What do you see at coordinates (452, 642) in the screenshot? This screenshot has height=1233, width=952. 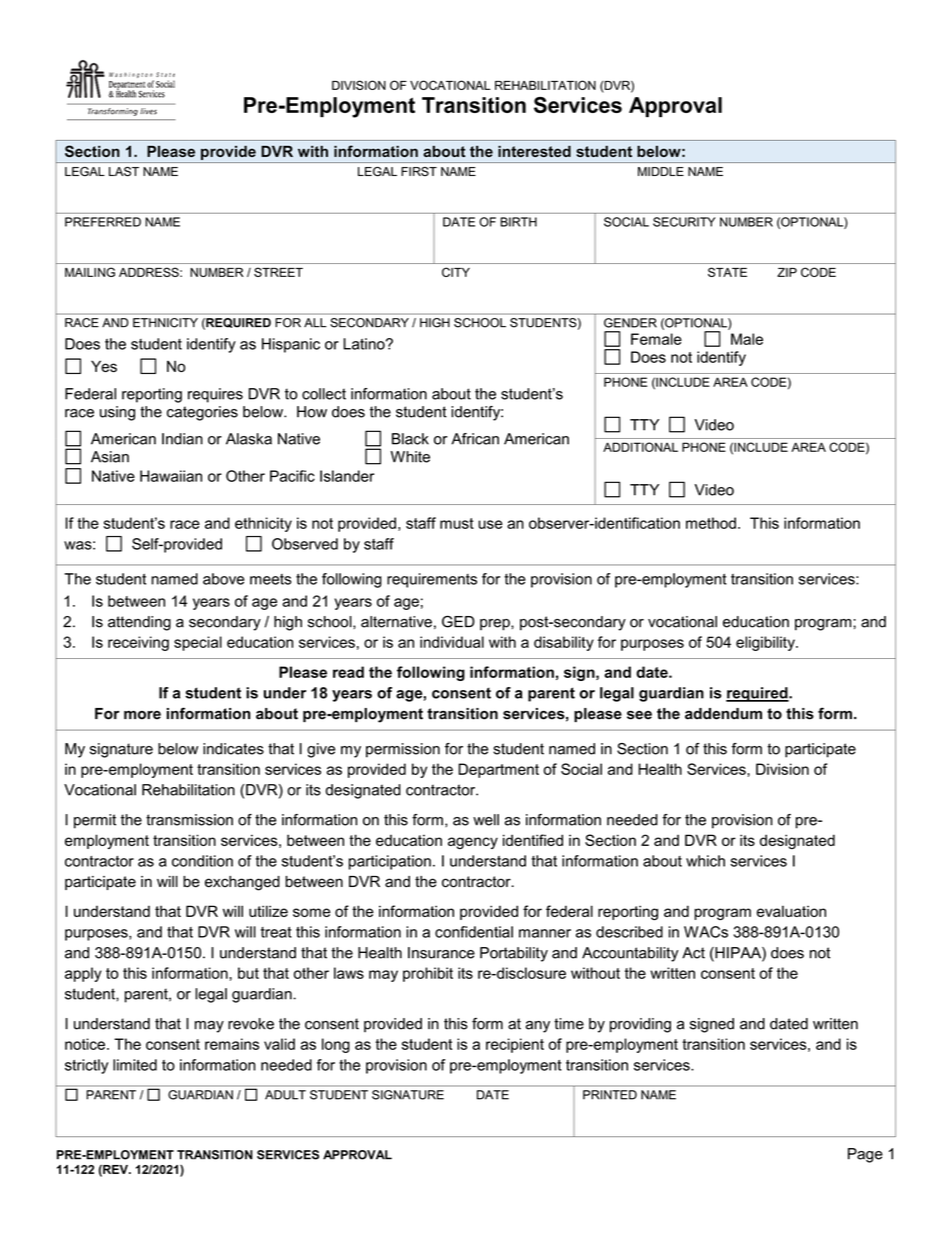 I see `individual` at bounding box center [452, 642].
